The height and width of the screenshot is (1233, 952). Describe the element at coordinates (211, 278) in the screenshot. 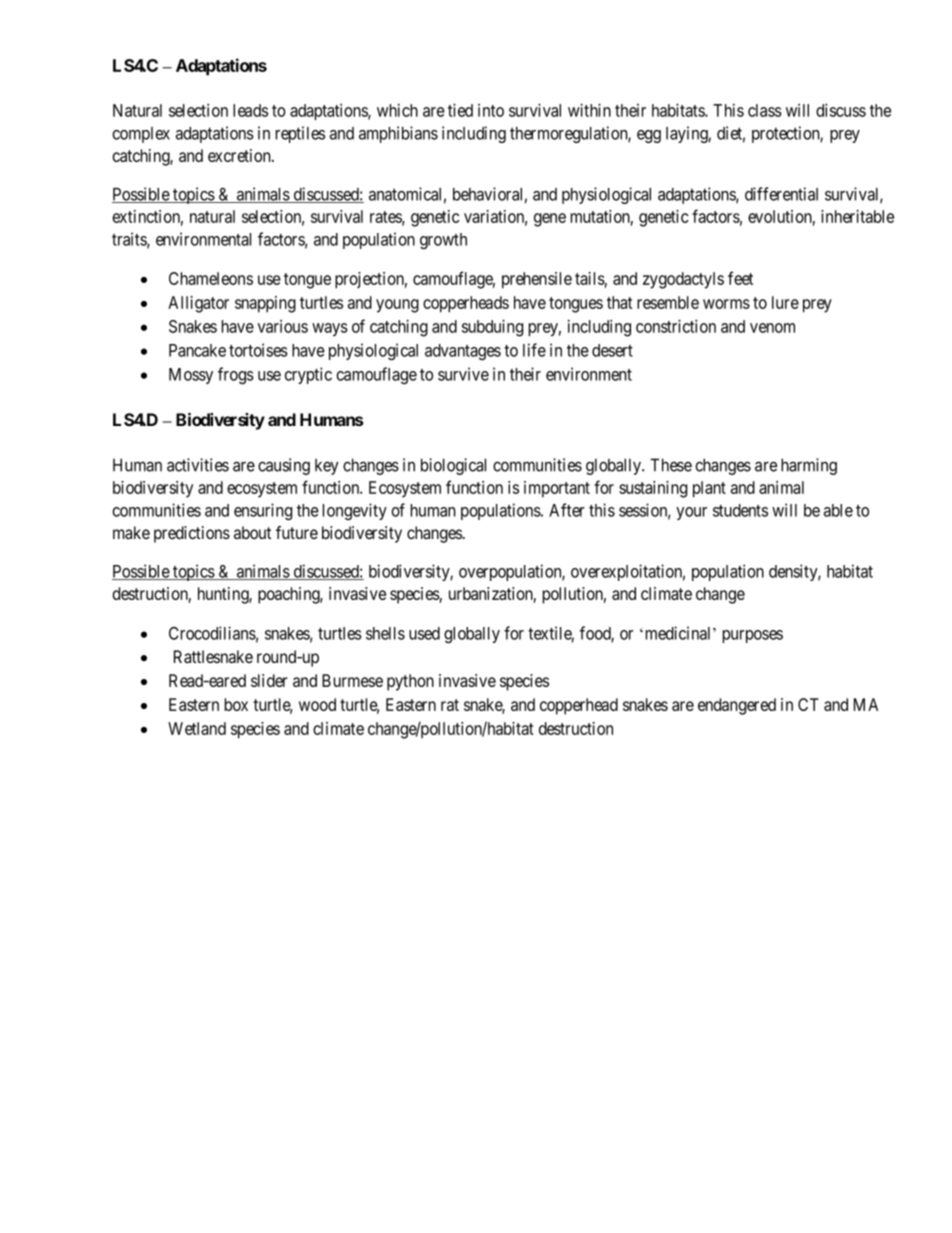

I see `Chameleons` at that location.
